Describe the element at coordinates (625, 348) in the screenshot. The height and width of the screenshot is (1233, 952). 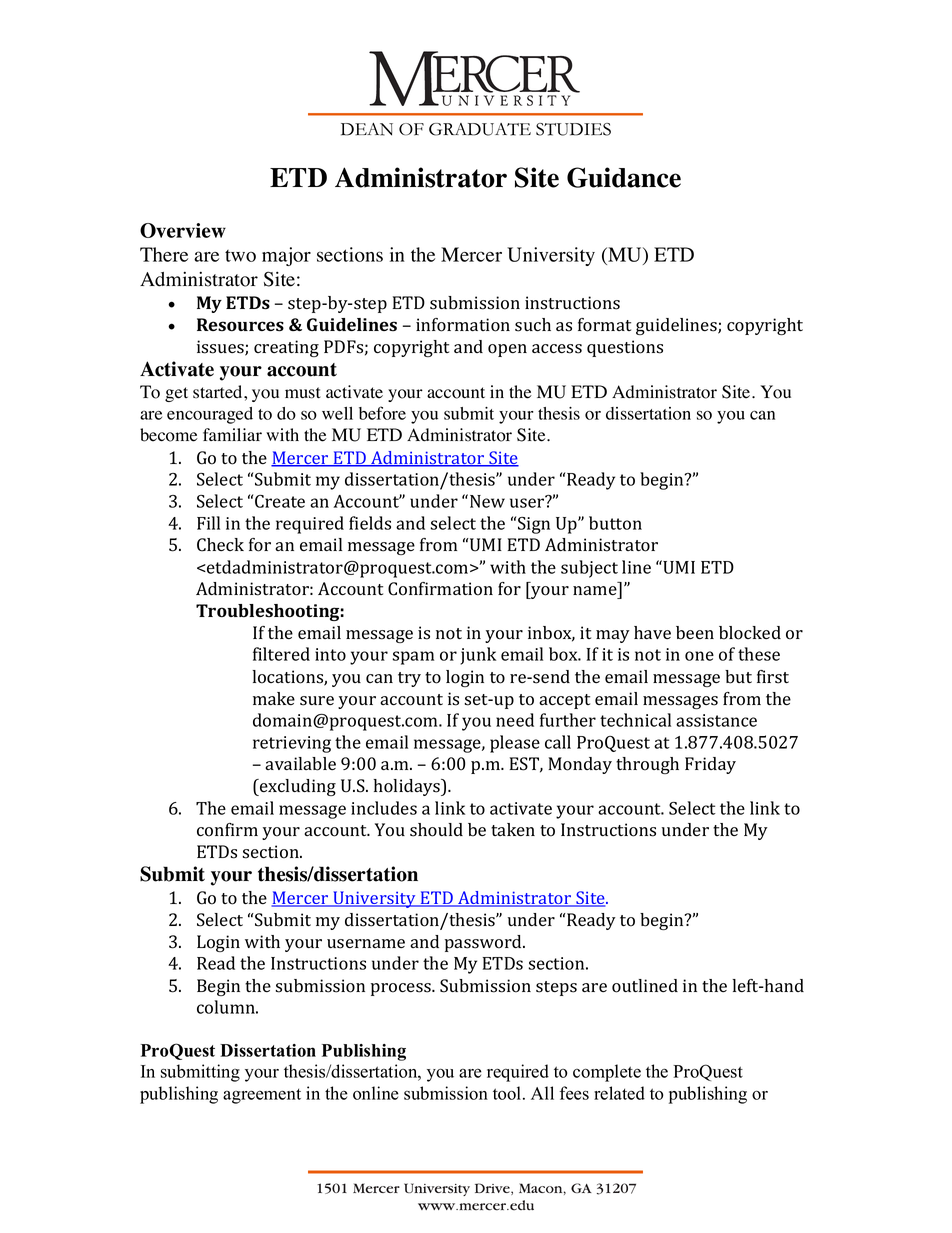
I see `questions` at that location.
